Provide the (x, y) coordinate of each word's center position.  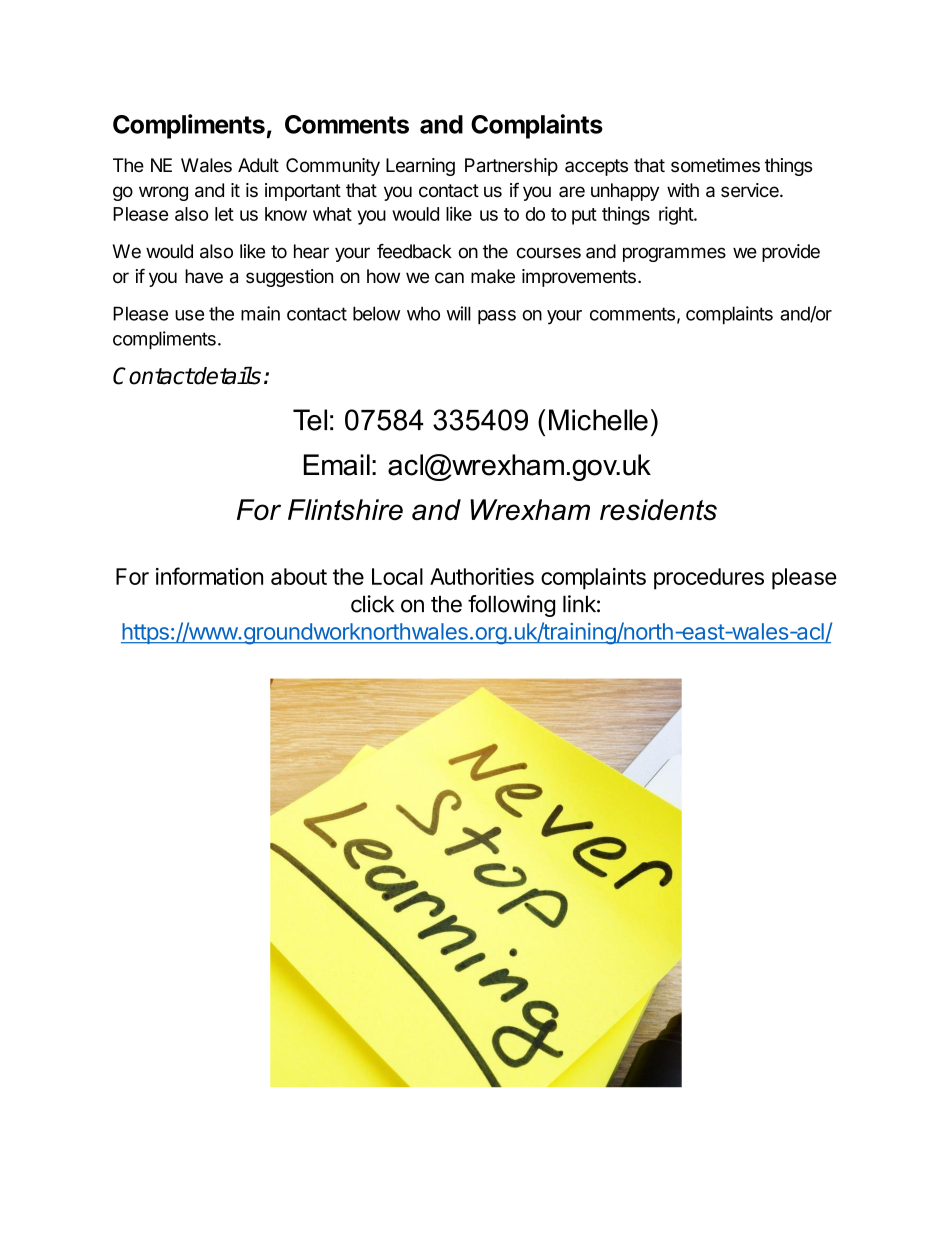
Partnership (511, 167)
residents (658, 510)
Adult (258, 165)
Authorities (482, 576)
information (209, 576)
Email (337, 465)
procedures (709, 579)
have (204, 276)
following (511, 606)
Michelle (598, 420)
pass (497, 317)
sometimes (715, 165)
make (493, 276)
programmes (674, 254)
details (227, 376)
